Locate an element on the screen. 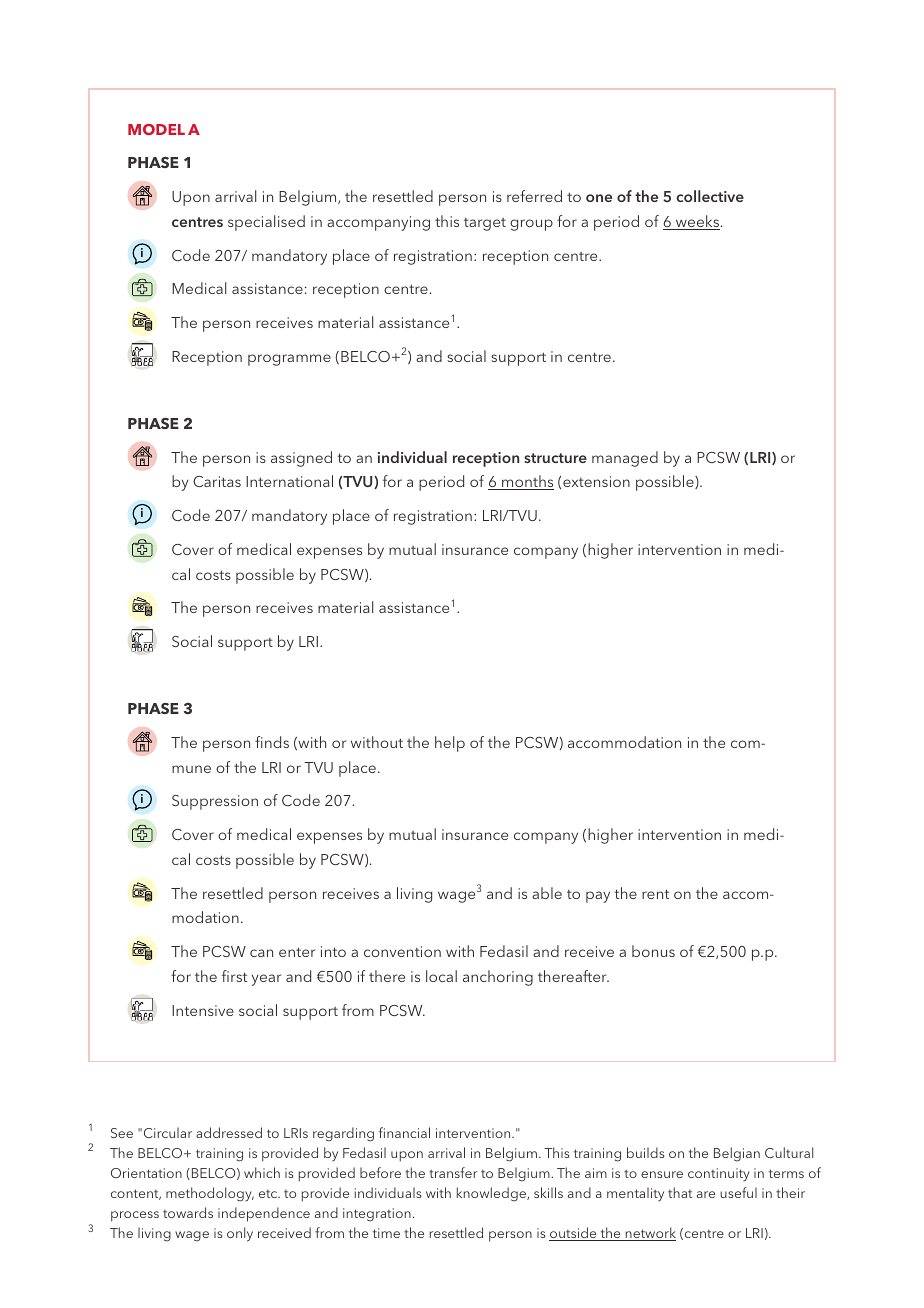 Image resolution: width=924 pixels, height=1308 pixels. first is located at coordinates (234, 976).
